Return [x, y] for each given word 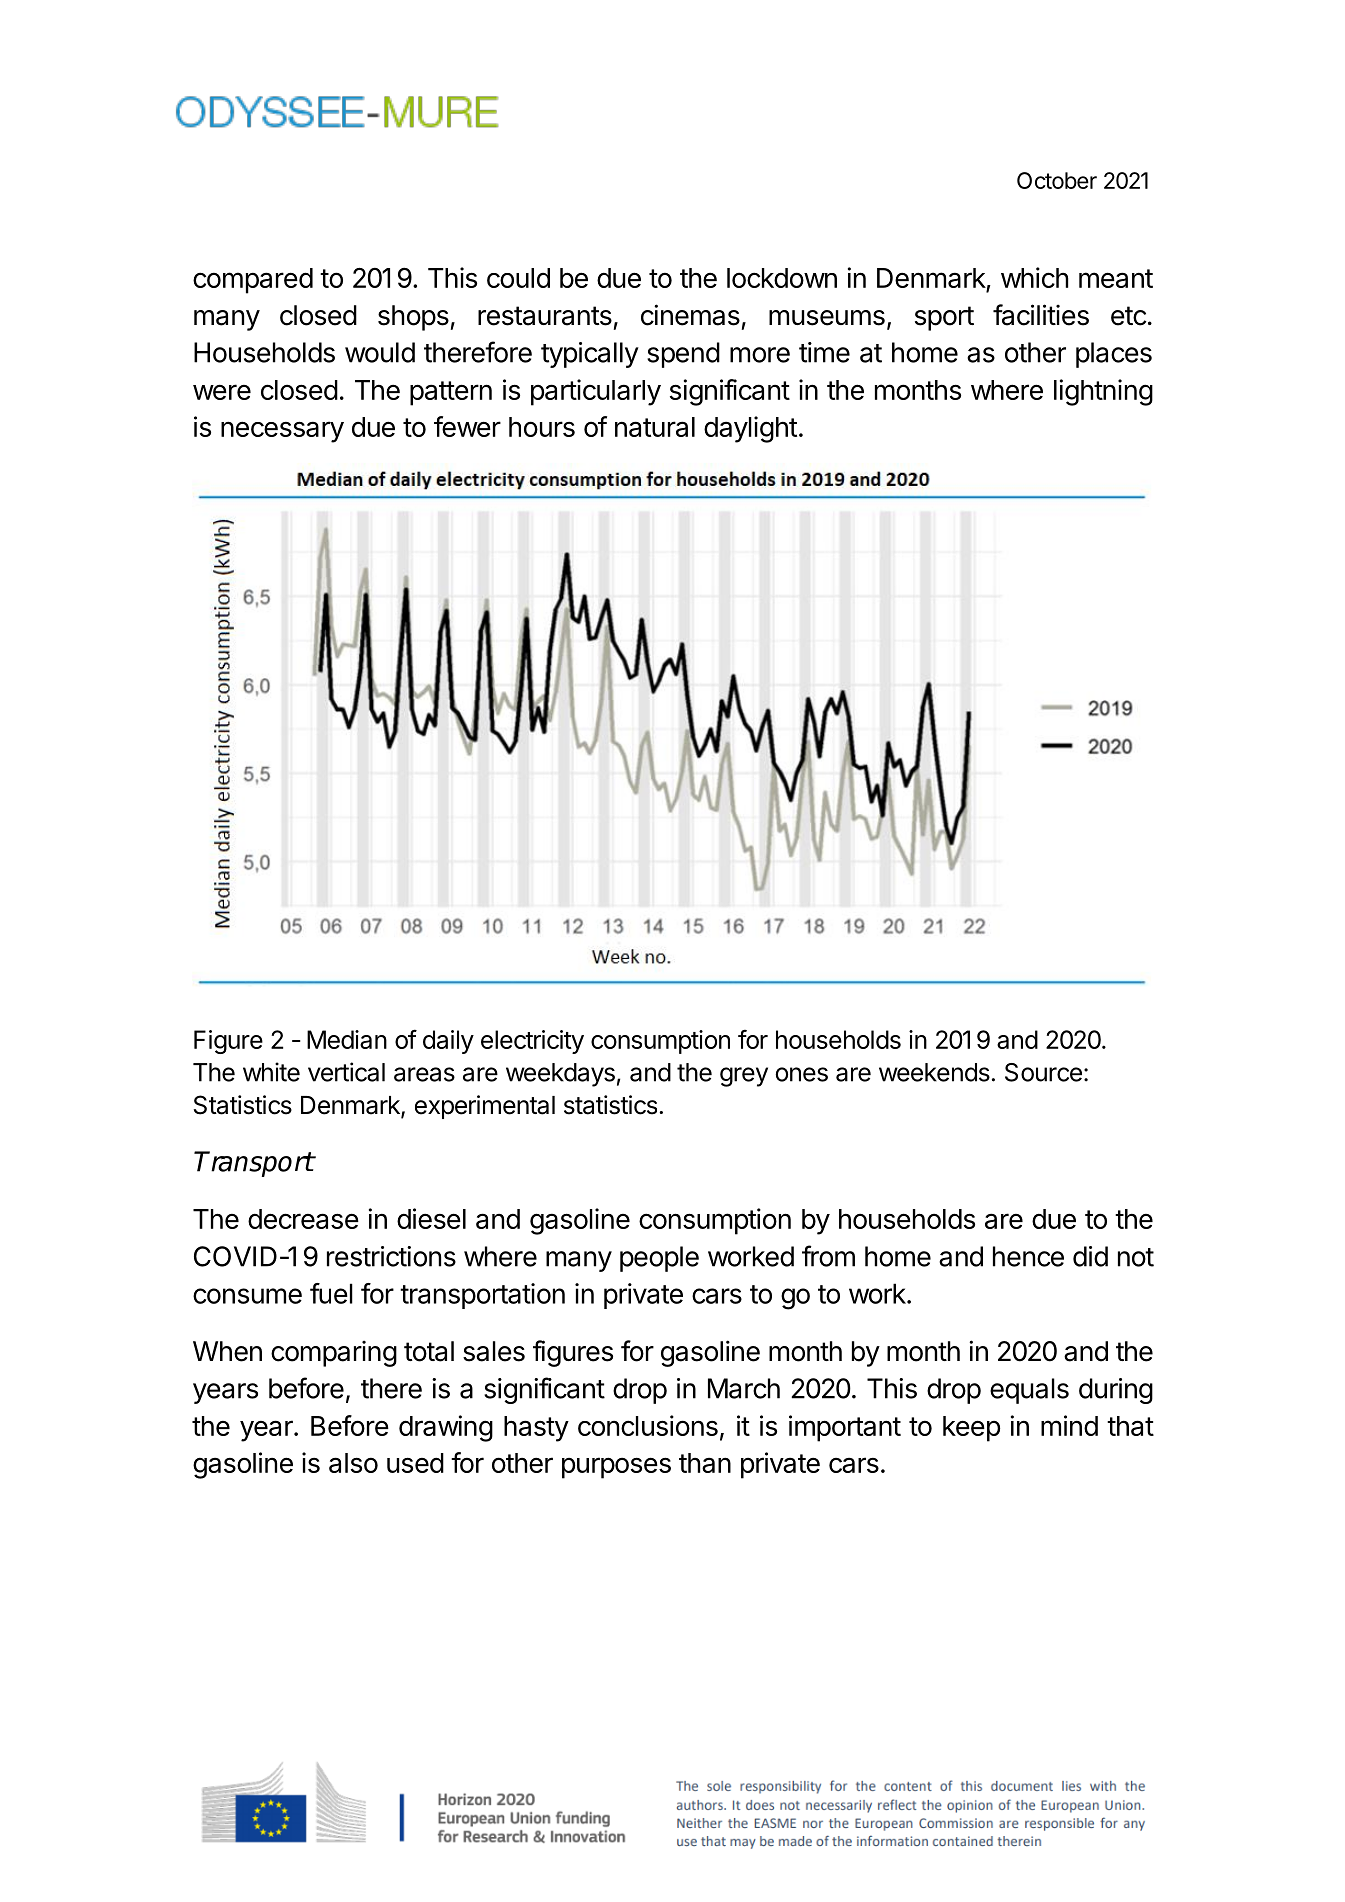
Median [347, 1039]
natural [655, 427]
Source [1043, 1072]
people [659, 1259]
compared [253, 281]
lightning [1103, 392]
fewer [467, 426]
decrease [303, 1219]
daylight [750, 429]
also [353, 1463]
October [1057, 180]
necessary [282, 432]
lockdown [782, 278]
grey [744, 1077]
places [1114, 355]
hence [1028, 1256]
